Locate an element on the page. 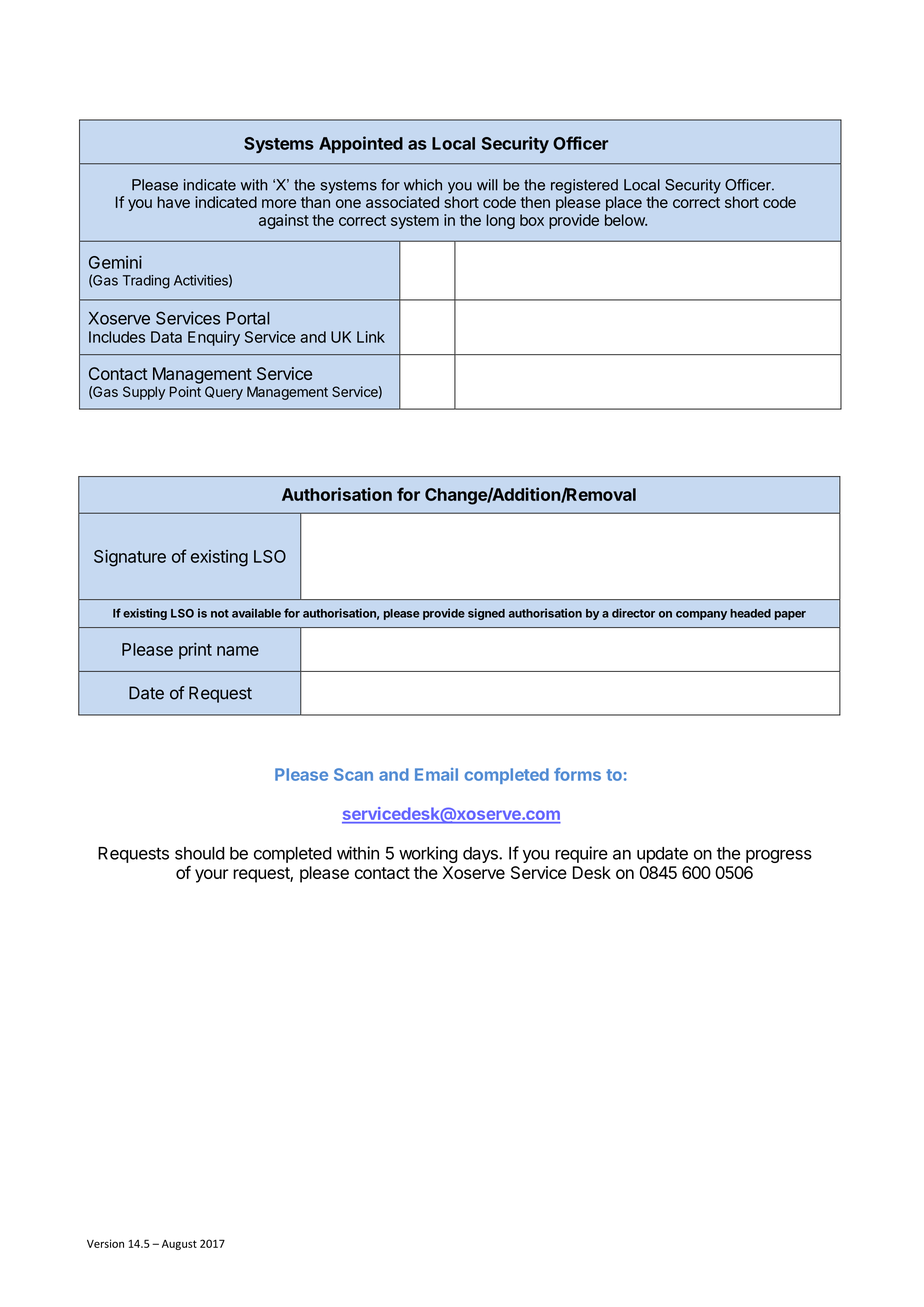  company is located at coordinates (701, 615).
